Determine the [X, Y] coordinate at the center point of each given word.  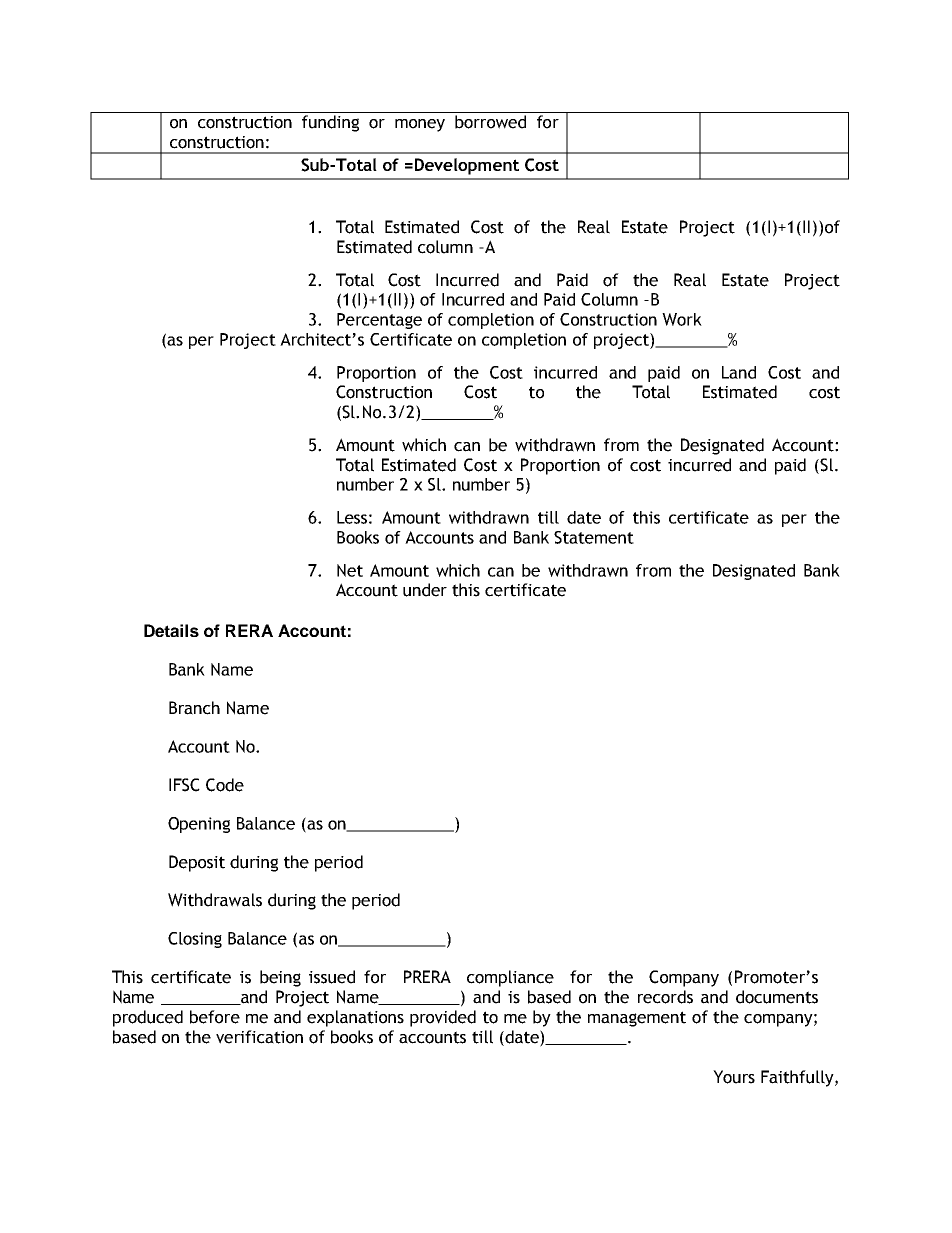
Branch [194, 708]
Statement [594, 537]
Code [225, 785]
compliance [510, 978]
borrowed [490, 122]
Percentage [379, 321]
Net [350, 570]
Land [739, 372]
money [420, 125]
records [665, 997]
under [425, 590]
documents [777, 997]
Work [682, 319]
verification [259, 1037]
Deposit [197, 863]
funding [330, 123]
